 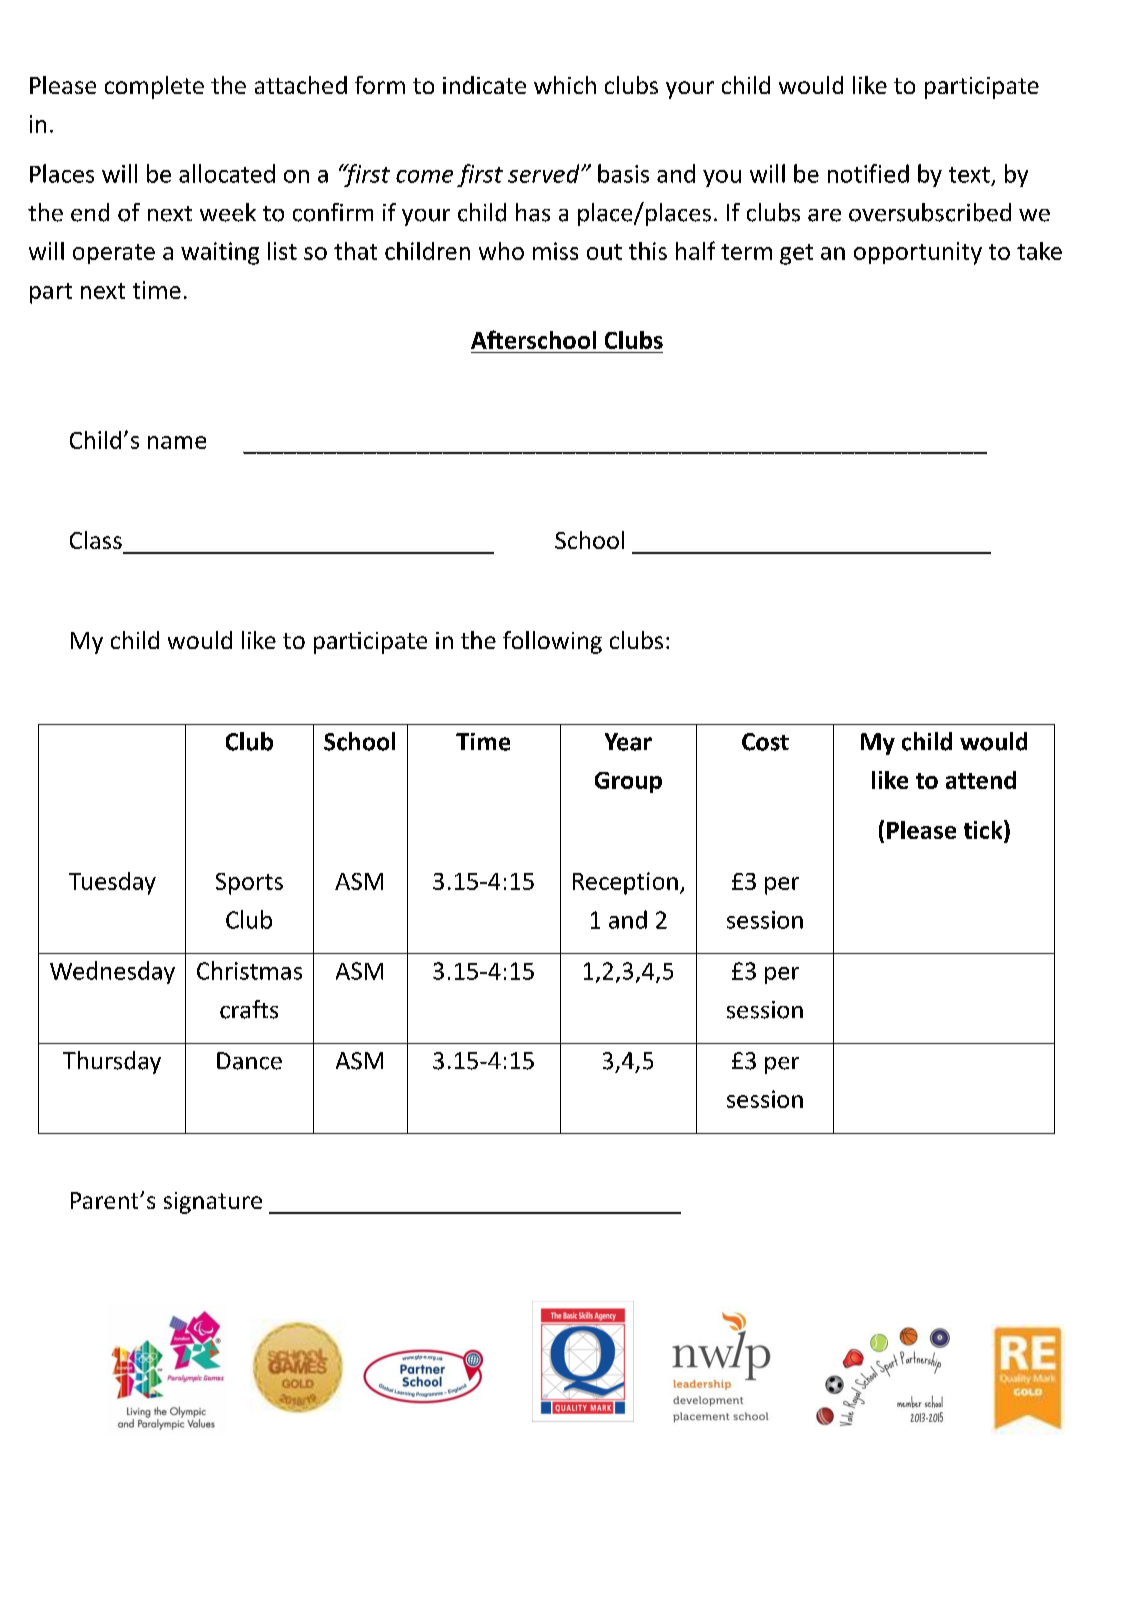 What do you see at coordinates (765, 742) in the screenshot?
I see `Cost` at bounding box center [765, 742].
